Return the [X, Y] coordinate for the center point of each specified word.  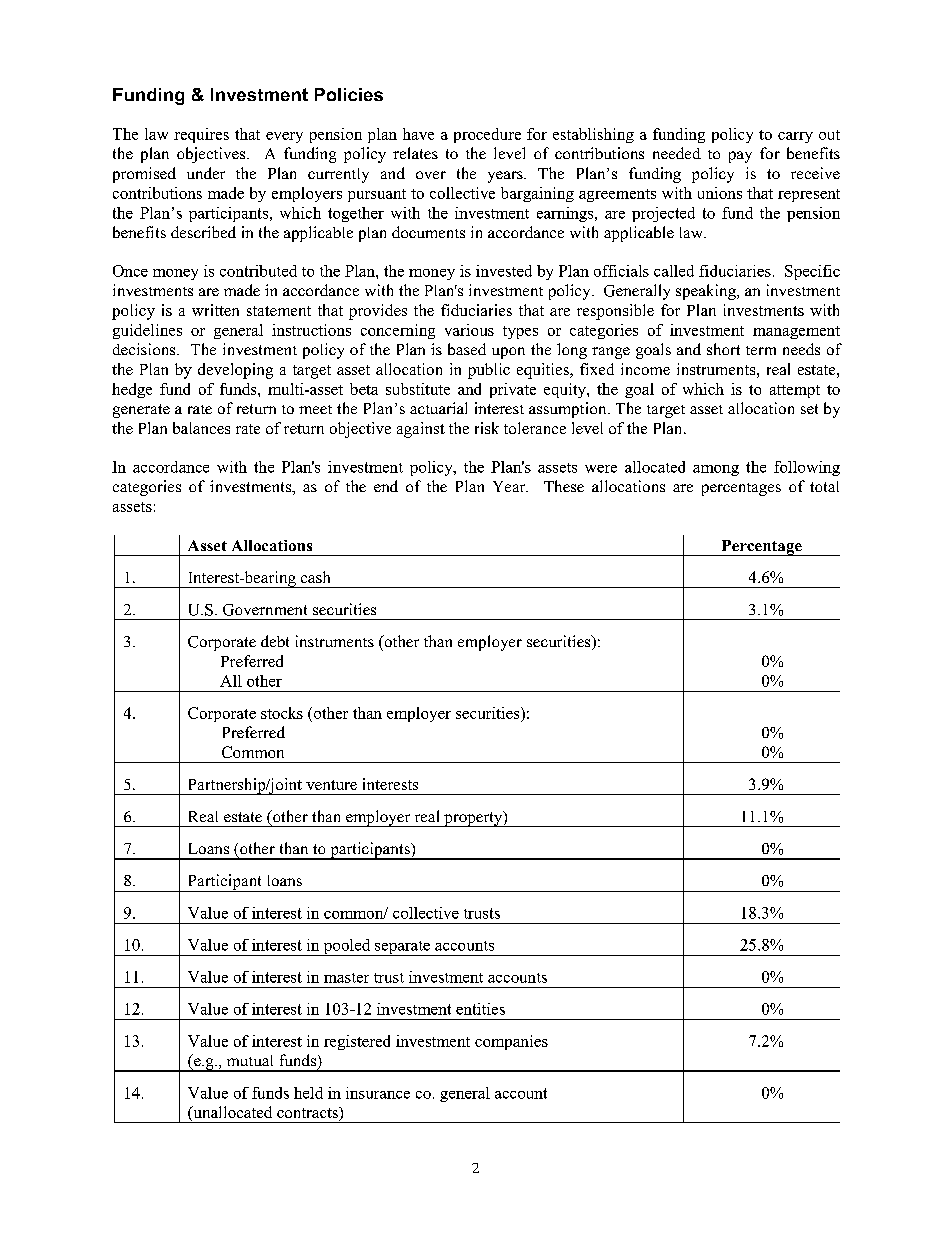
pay [740, 157]
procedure [487, 135]
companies [511, 1042]
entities [480, 1009]
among [716, 470]
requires [201, 135]
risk [487, 428]
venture [331, 785]
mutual [250, 1060]
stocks [282, 713]
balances [201, 428]
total [824, 486]
